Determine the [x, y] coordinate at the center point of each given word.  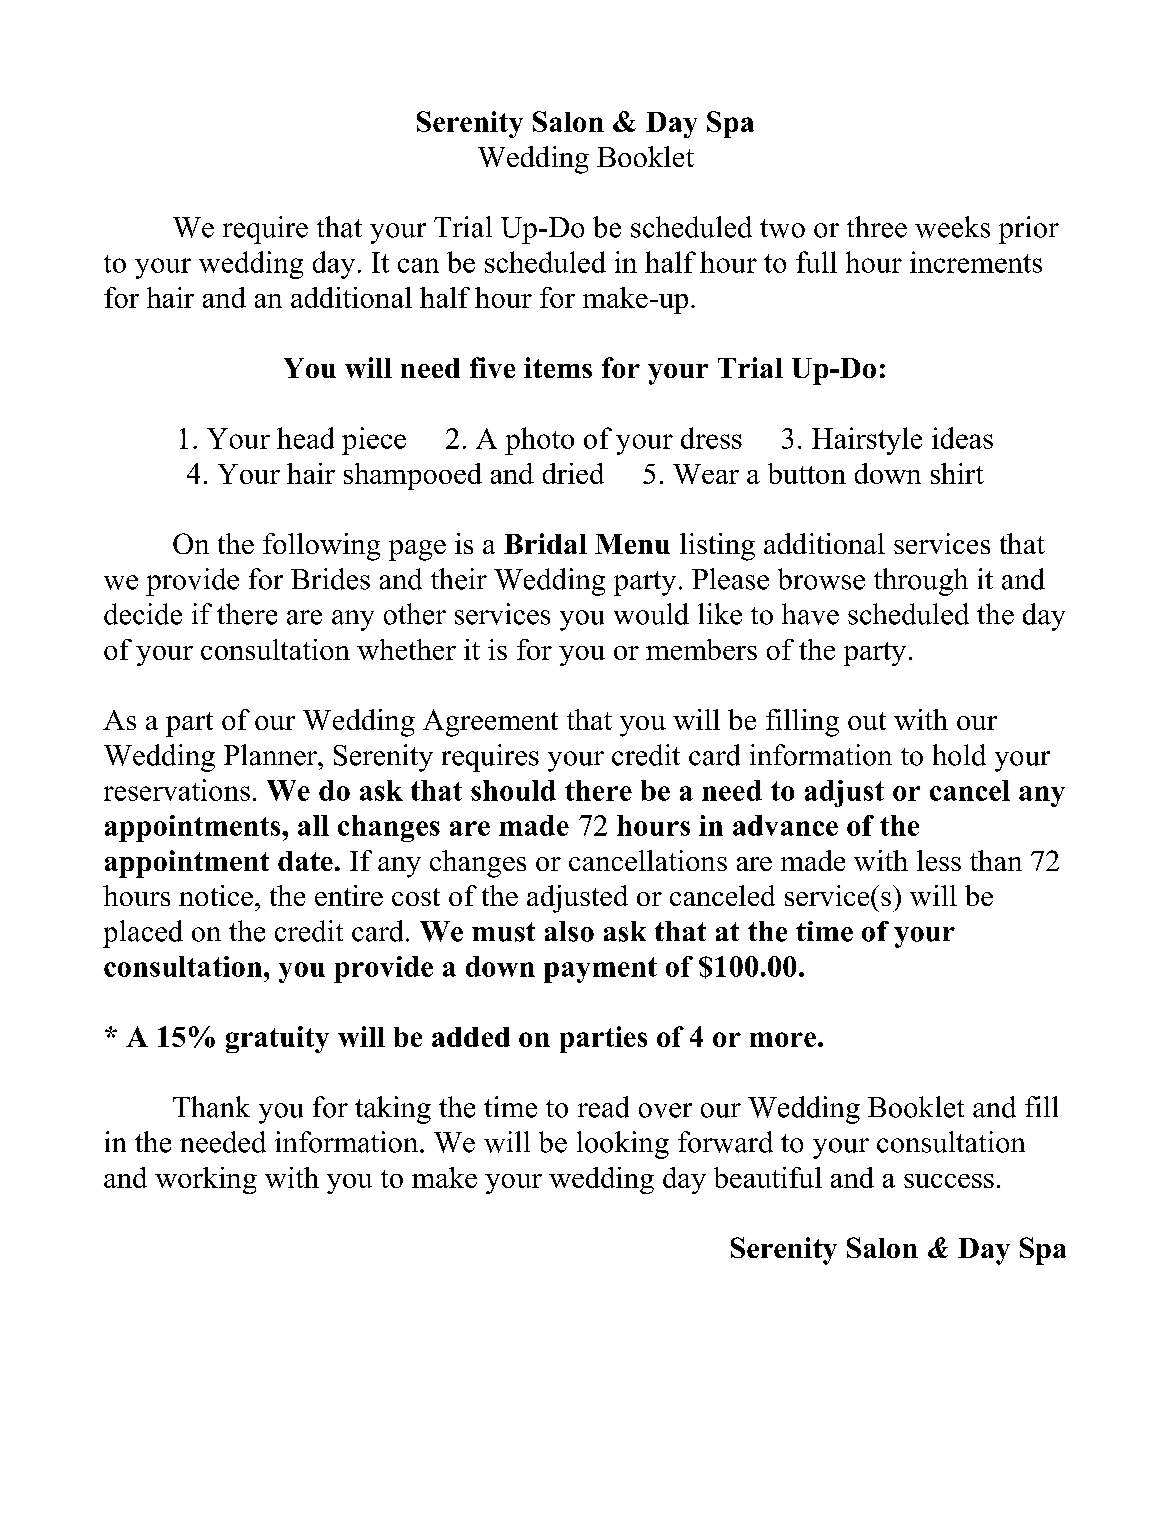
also [569, 931]
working [206, 1180]
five [492, 367]
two [782, 228]
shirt [957, 473]
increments [976, 262]
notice [216, 895]
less [939, 860]
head [305, 438]
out [867, 721]
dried [573, 473]
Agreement [490, 723]
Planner [271, 755]
